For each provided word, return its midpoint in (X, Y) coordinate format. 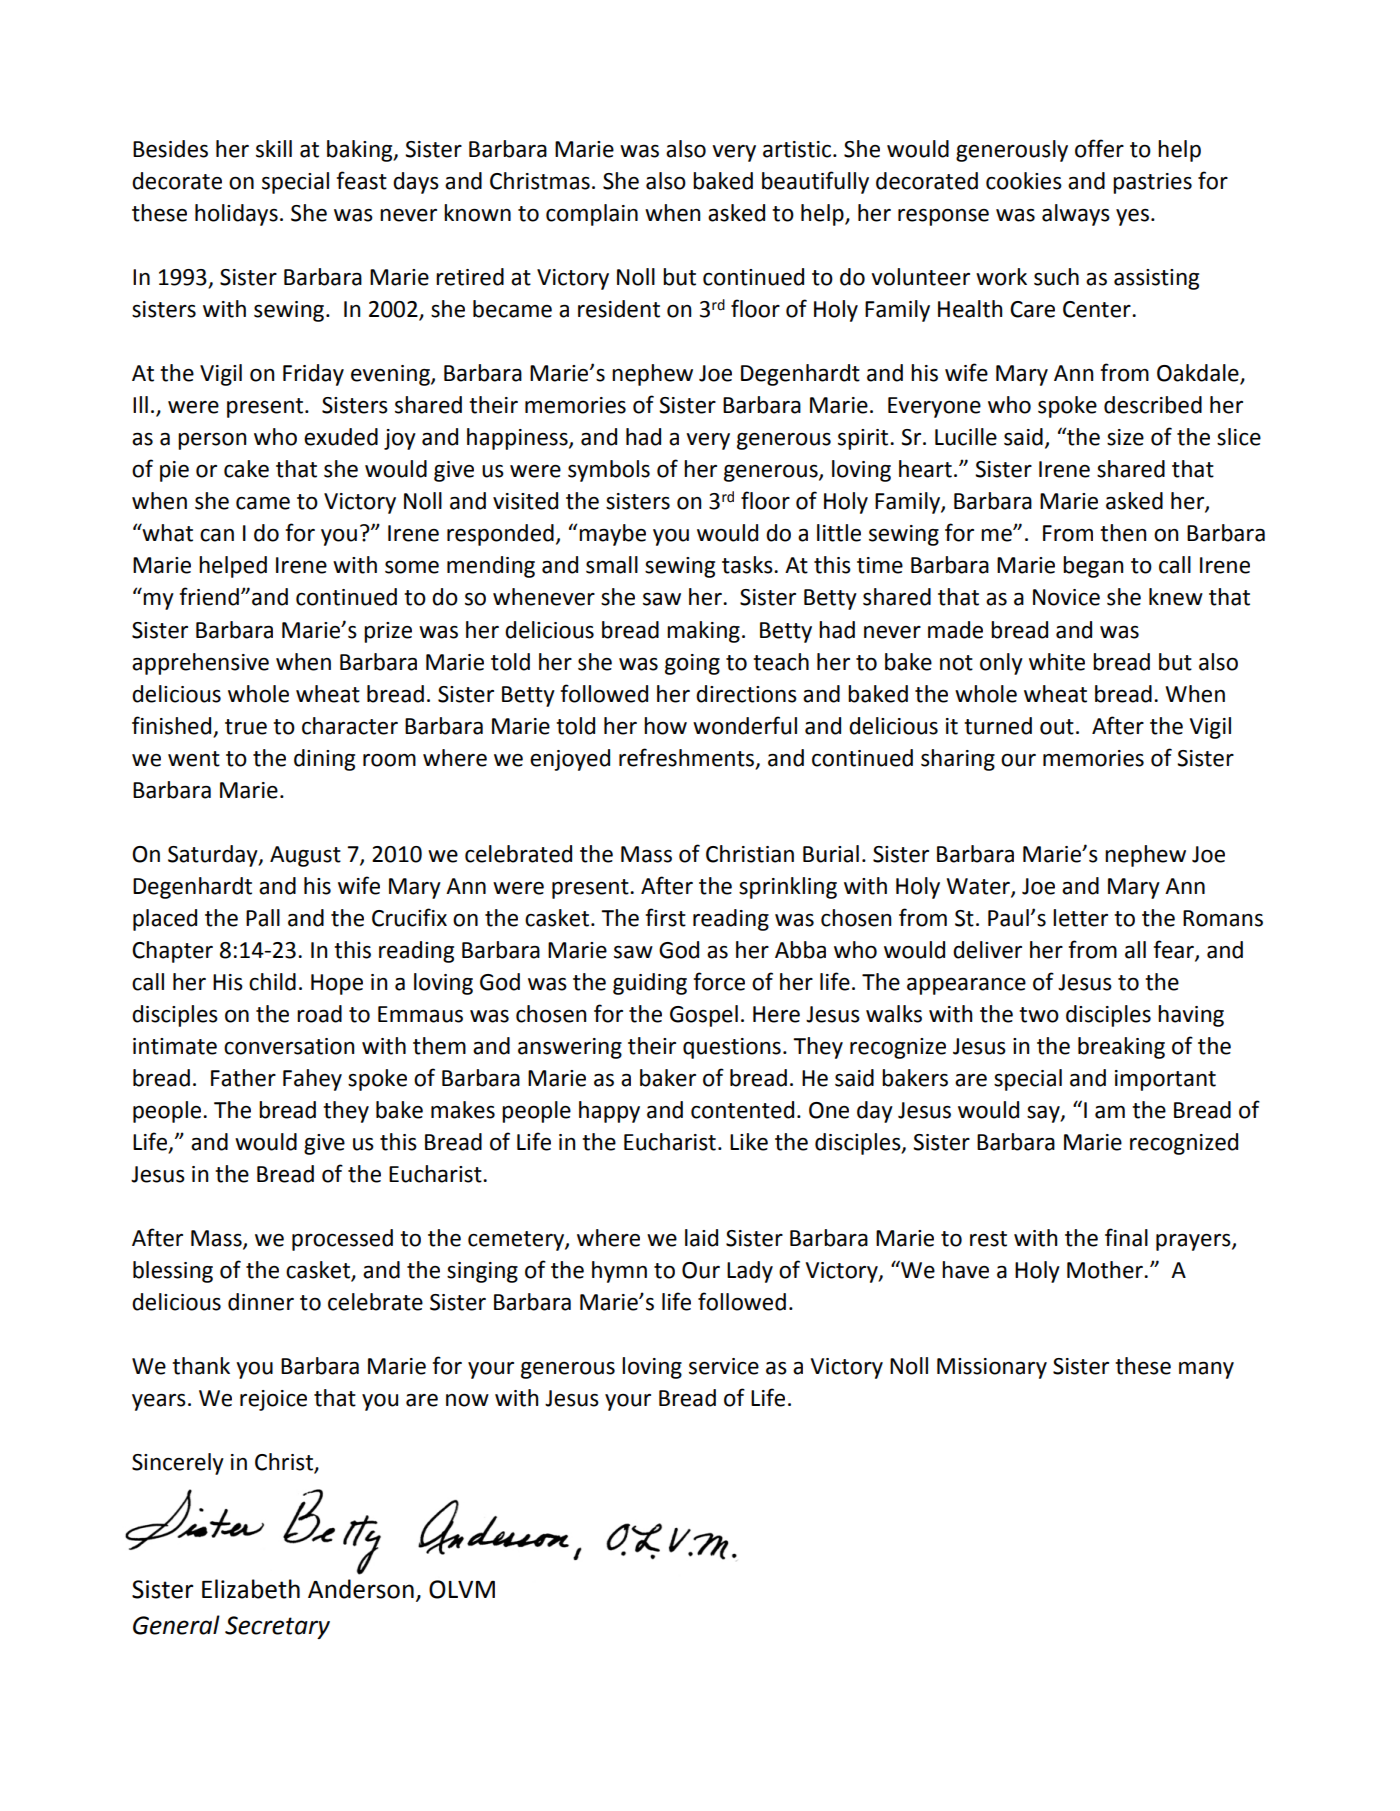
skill (274, 149)
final (1126, 1237)
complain (592, 215)
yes (1132, 217)
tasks (748, 565)
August (305, 856)
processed (342, 1240)
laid (701, 1238)
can (217, 535)
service (724, 1366)
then (1123, 533)
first (665, 917)
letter (1080, 918)
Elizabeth (251, 1589)
